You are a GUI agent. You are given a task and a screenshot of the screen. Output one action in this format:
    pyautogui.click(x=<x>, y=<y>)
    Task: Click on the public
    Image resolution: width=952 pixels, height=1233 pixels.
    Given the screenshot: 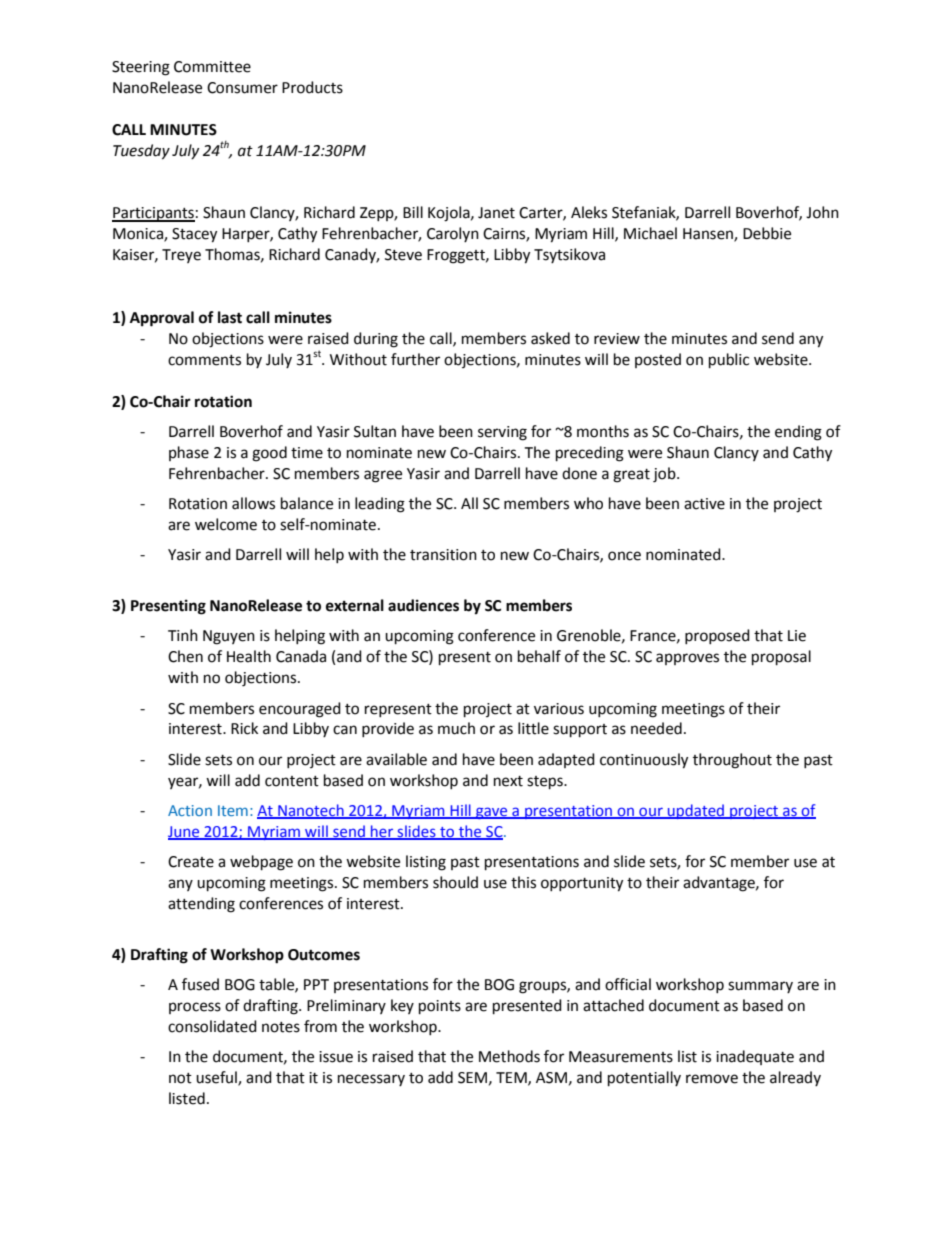 What is the action you would take?
    pyautogui.click(x=729, y=361)
